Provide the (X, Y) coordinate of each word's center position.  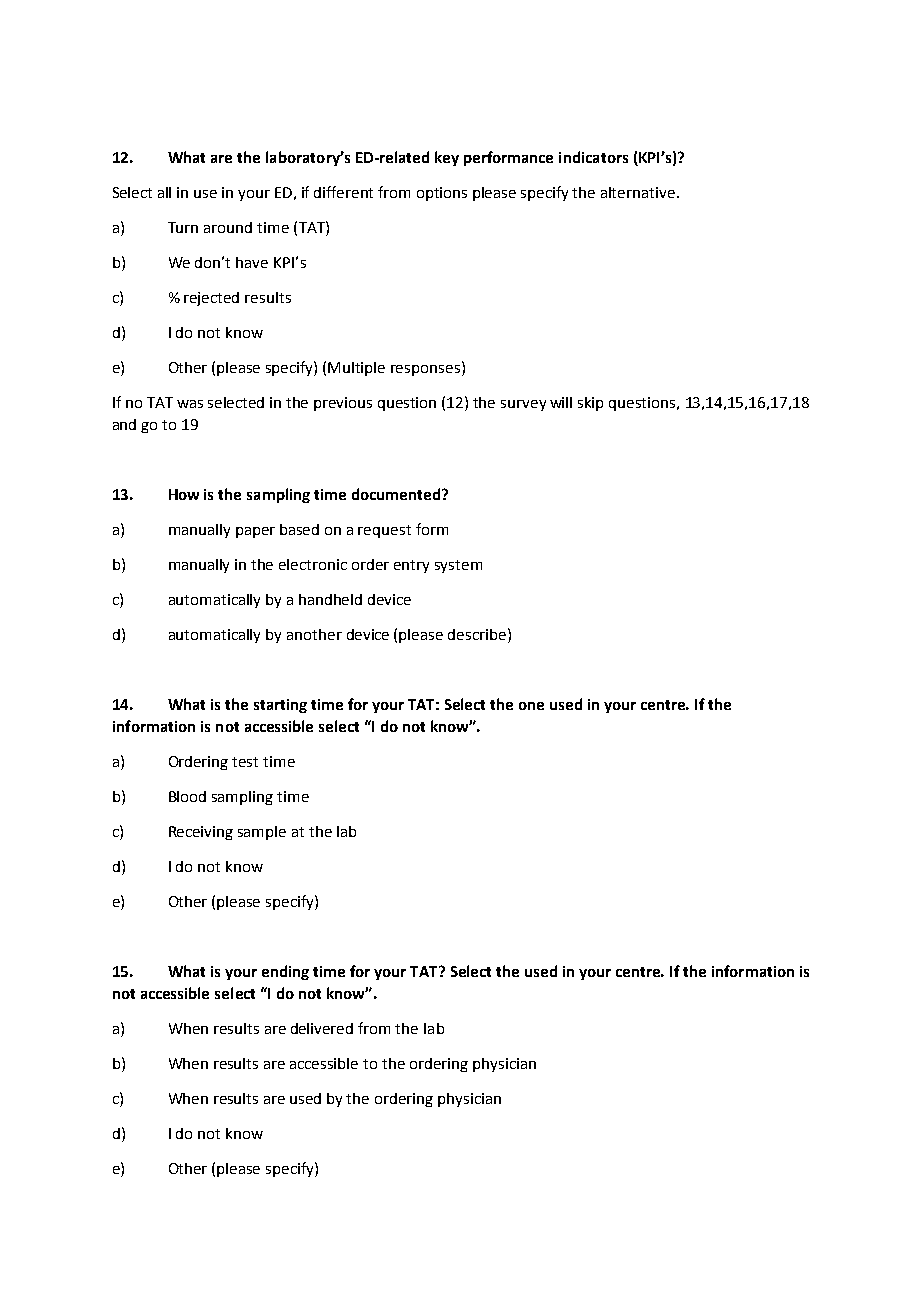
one (531, 706)
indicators (593, 157)
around (228, 227)
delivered (322, 1028)
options (442, 194)
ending (285, 972)
